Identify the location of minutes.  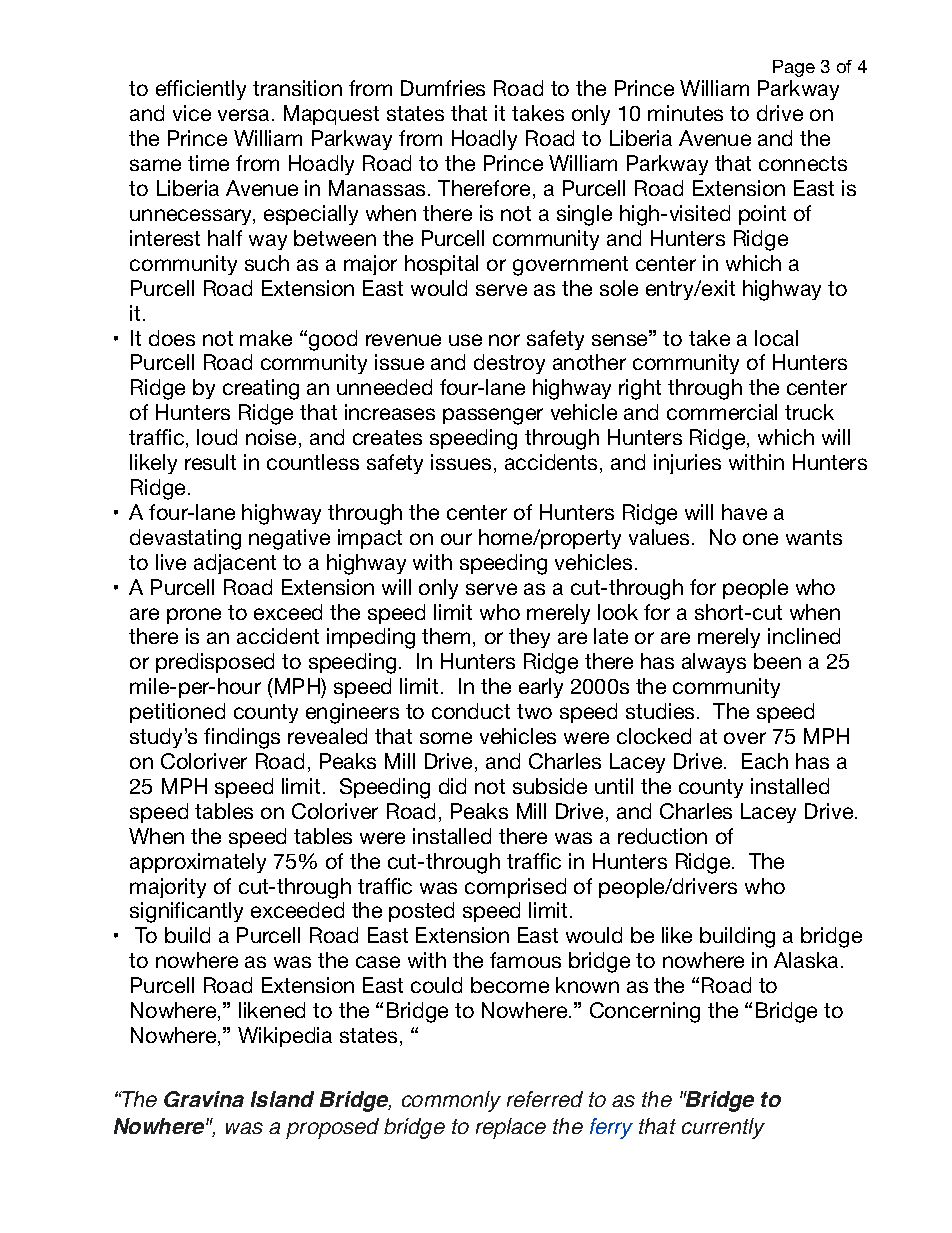
(685, 113).
